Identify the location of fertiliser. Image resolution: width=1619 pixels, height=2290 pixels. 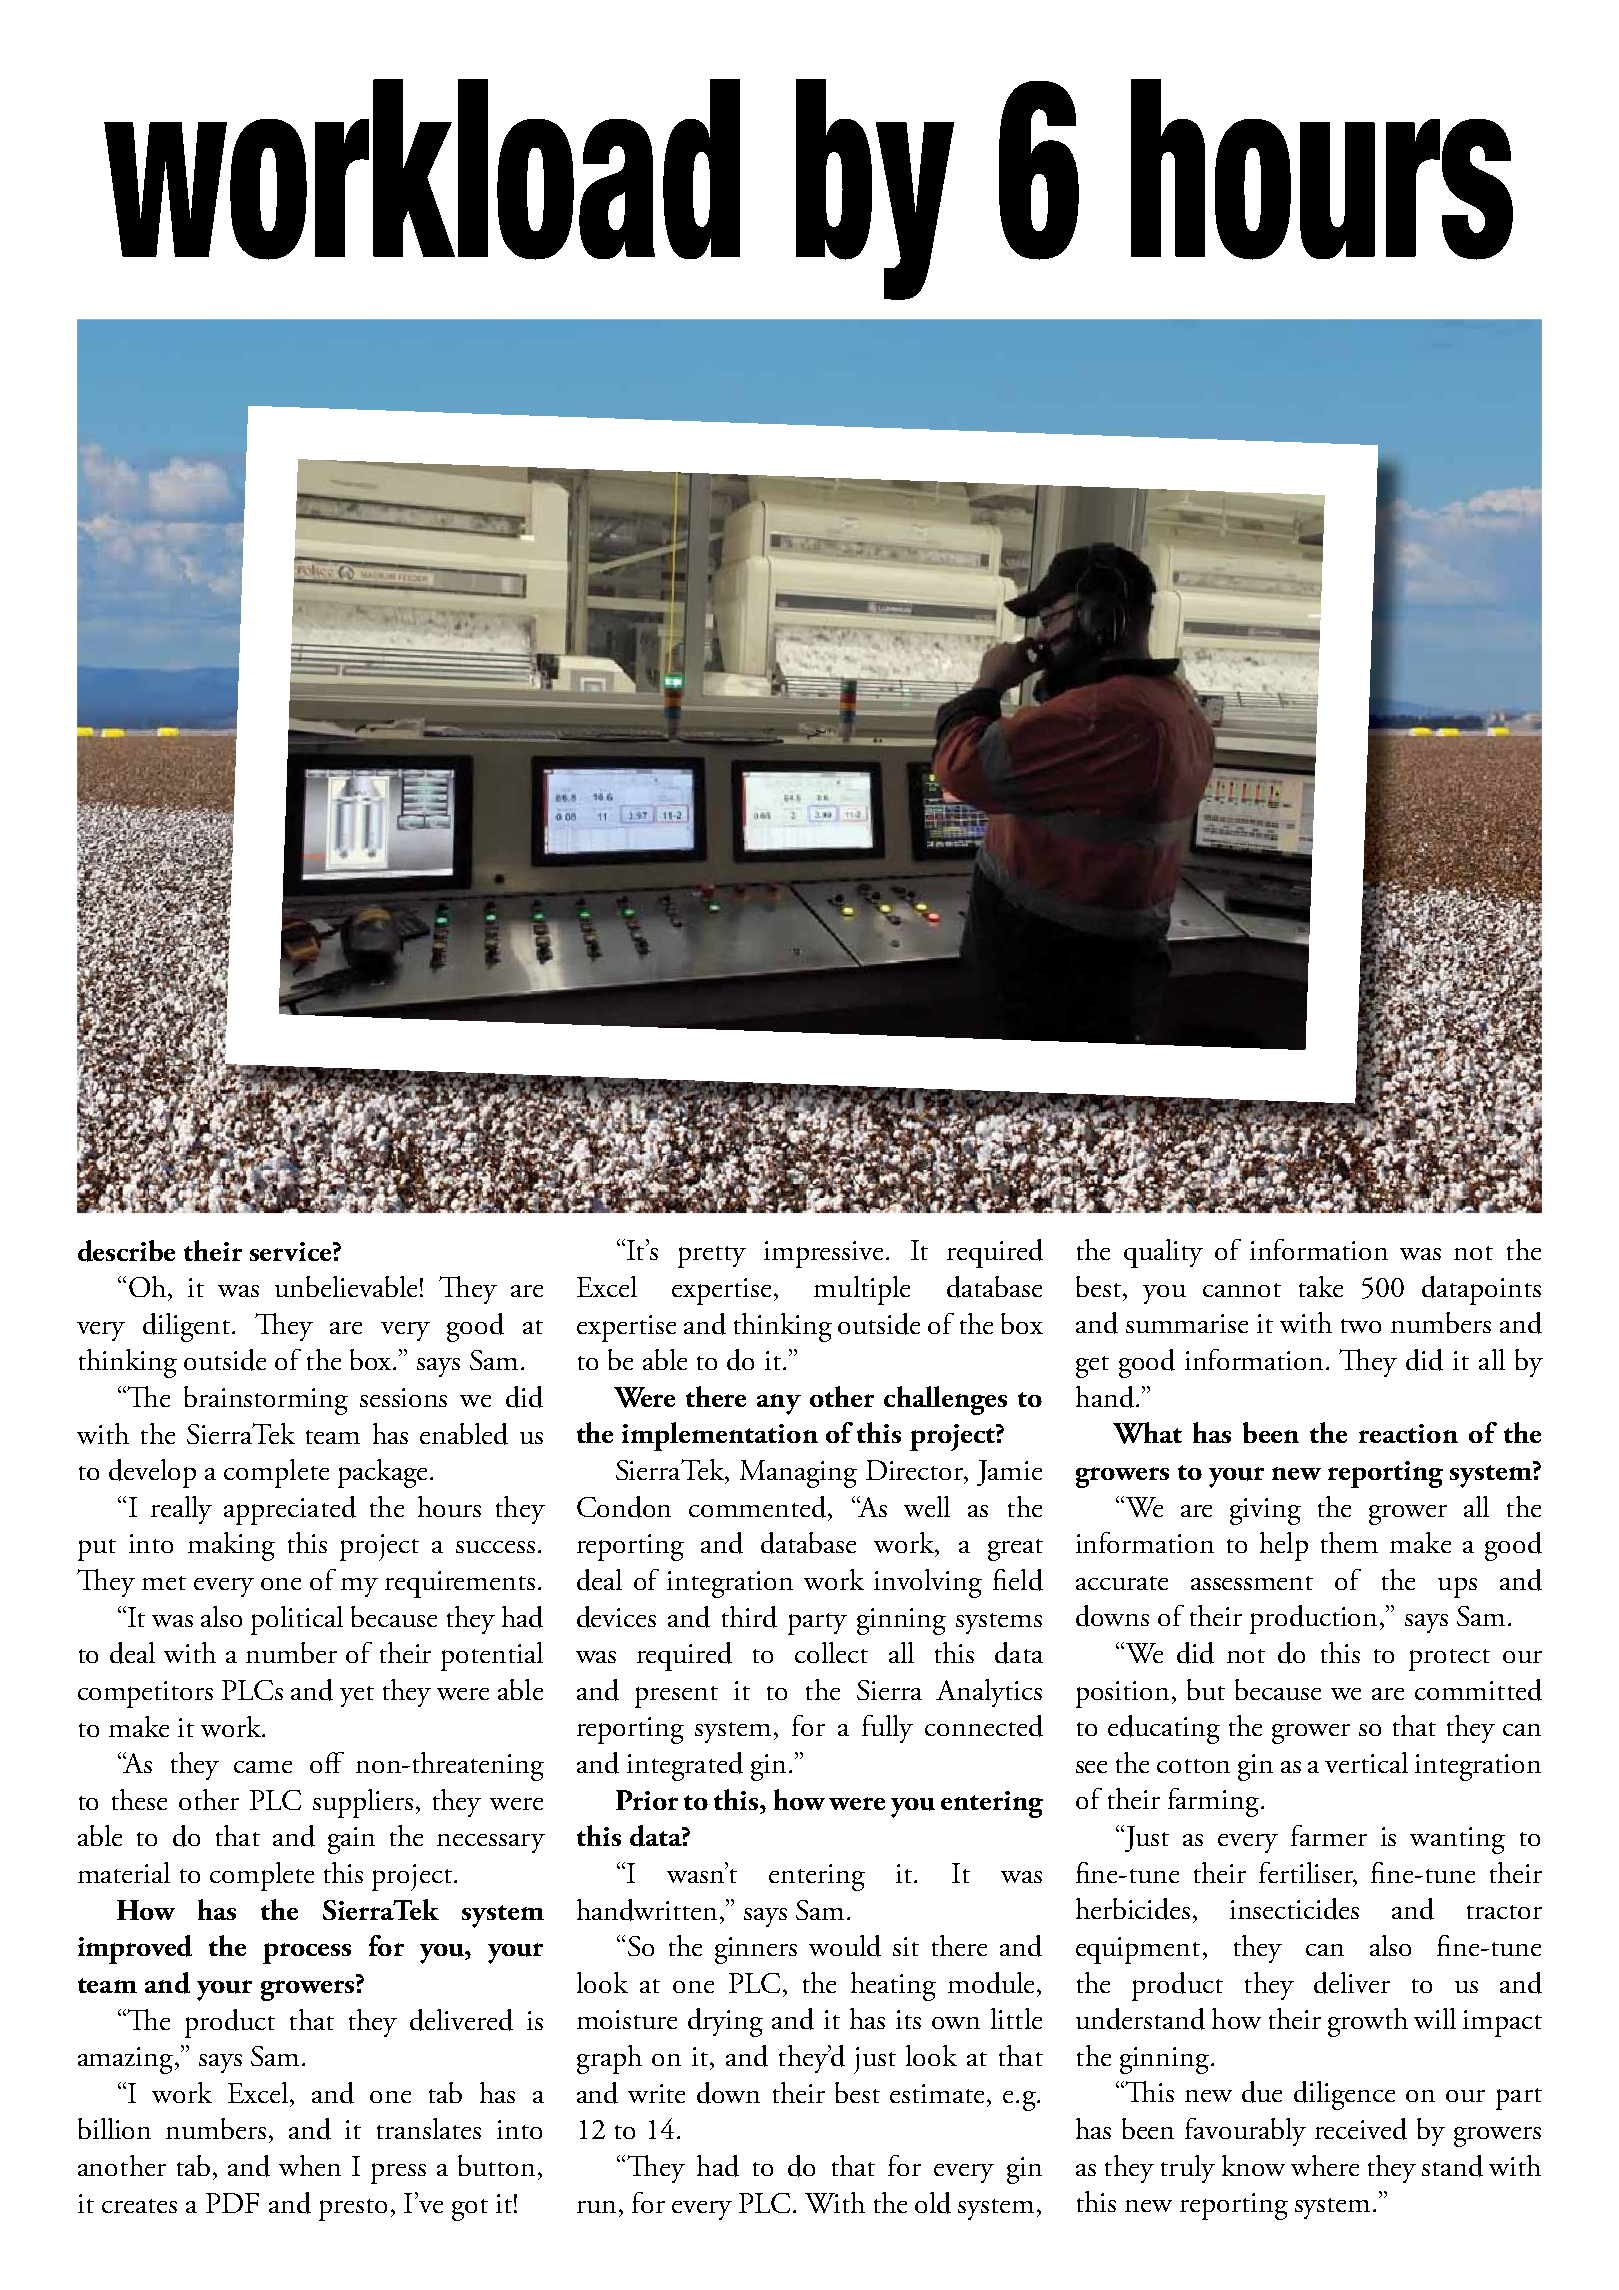
(1307, 1874).
